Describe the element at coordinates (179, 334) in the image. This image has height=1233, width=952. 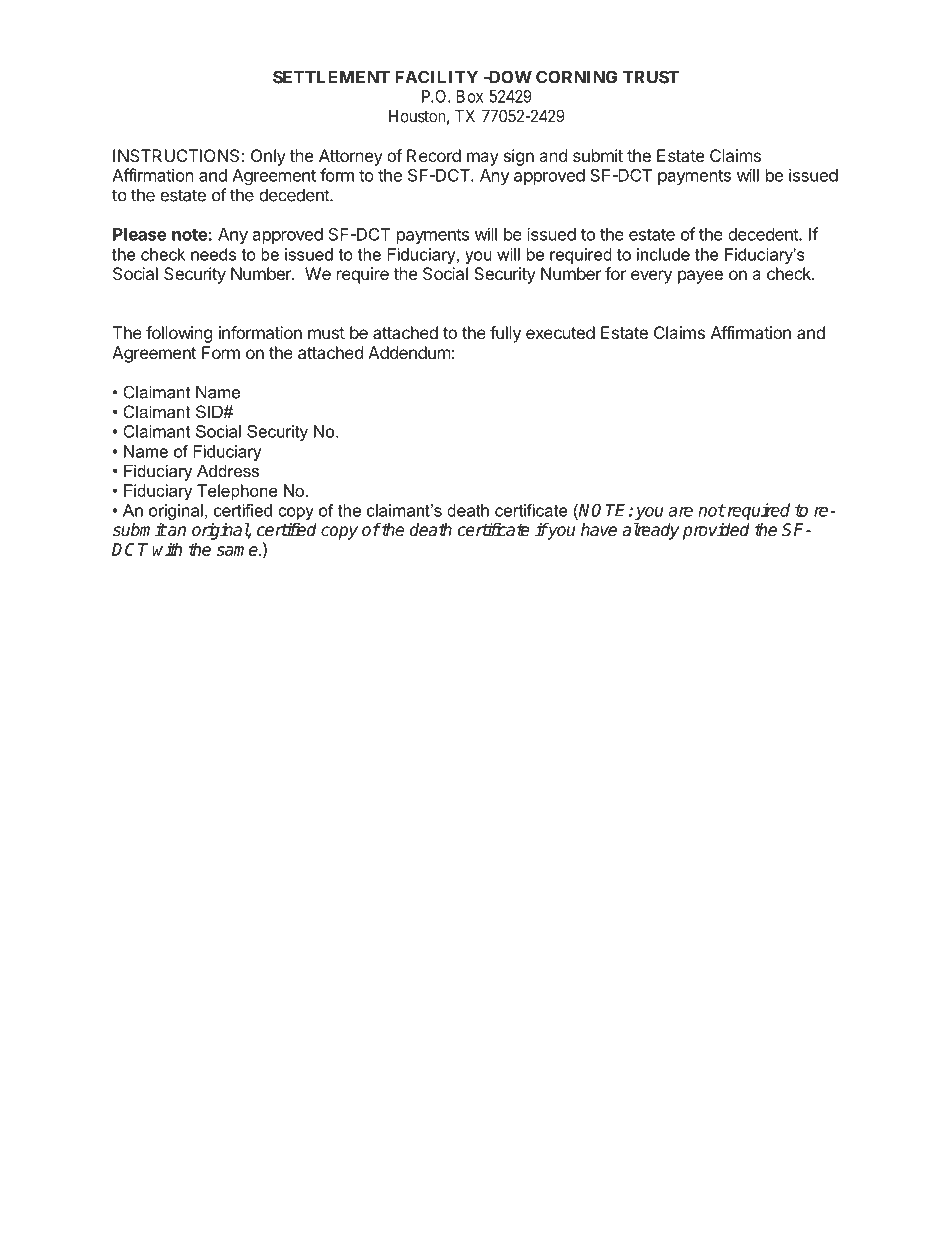
I see `following` at that location.
